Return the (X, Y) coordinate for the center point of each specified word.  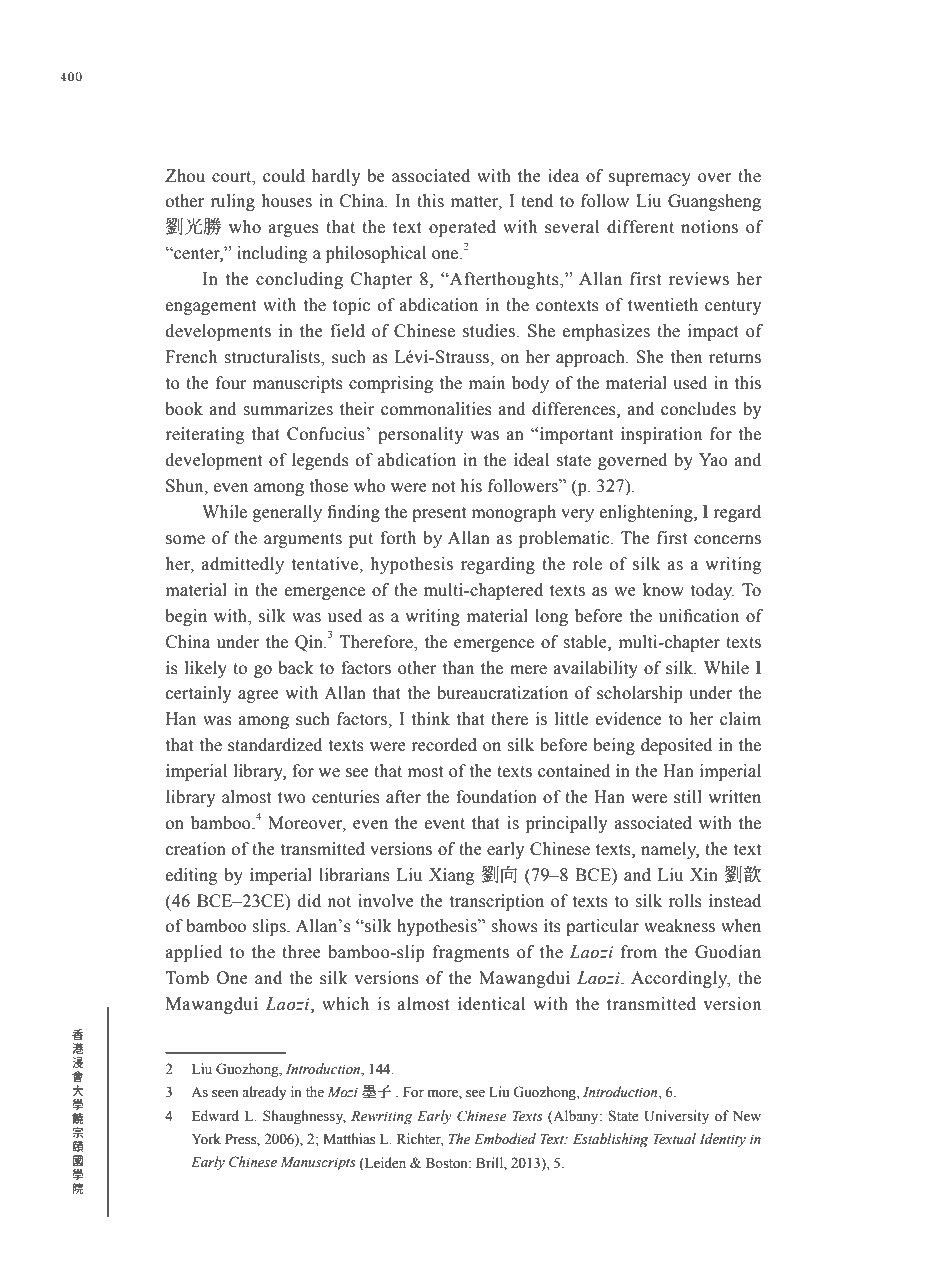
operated (462, 228)
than (458, 668)
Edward (215, 1115)
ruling (232, 202)
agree (258, 696)
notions (709, 227)
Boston (448, 1163)
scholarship (640, 694)
